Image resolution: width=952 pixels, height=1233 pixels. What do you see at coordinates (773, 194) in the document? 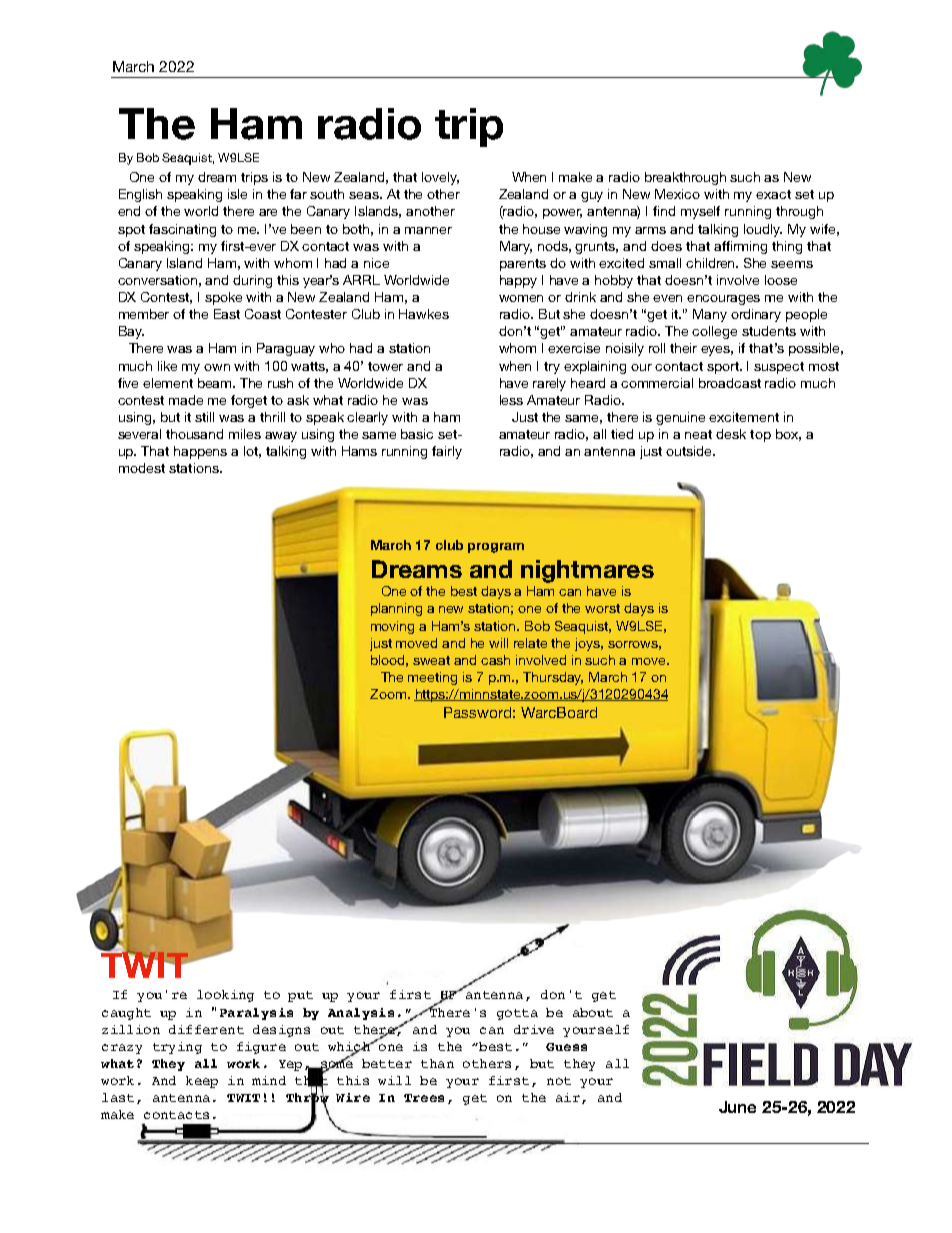
I see `exact` at bounding box center [773, 194].
